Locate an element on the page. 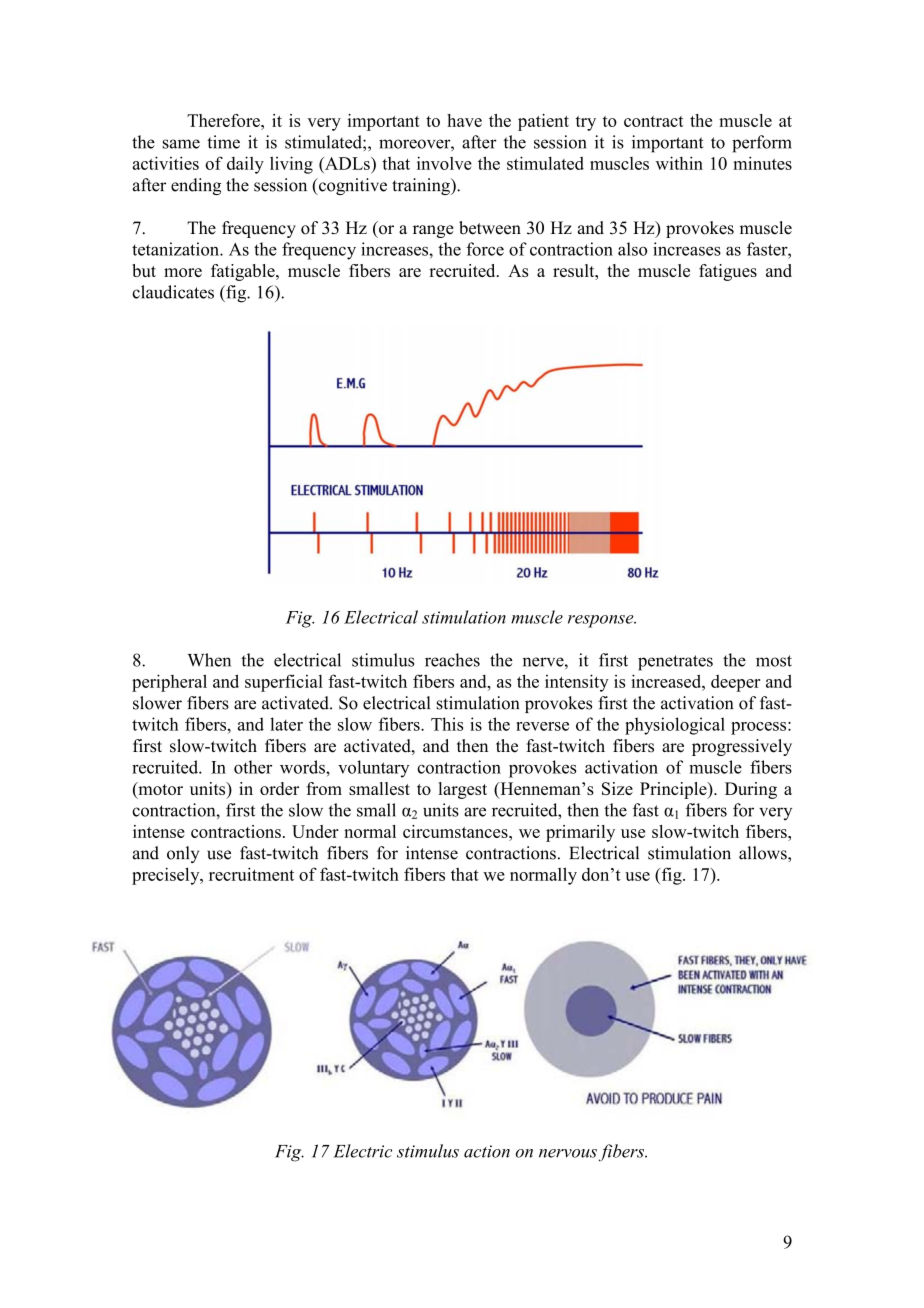  involve is located at coordinates (444, 163).
